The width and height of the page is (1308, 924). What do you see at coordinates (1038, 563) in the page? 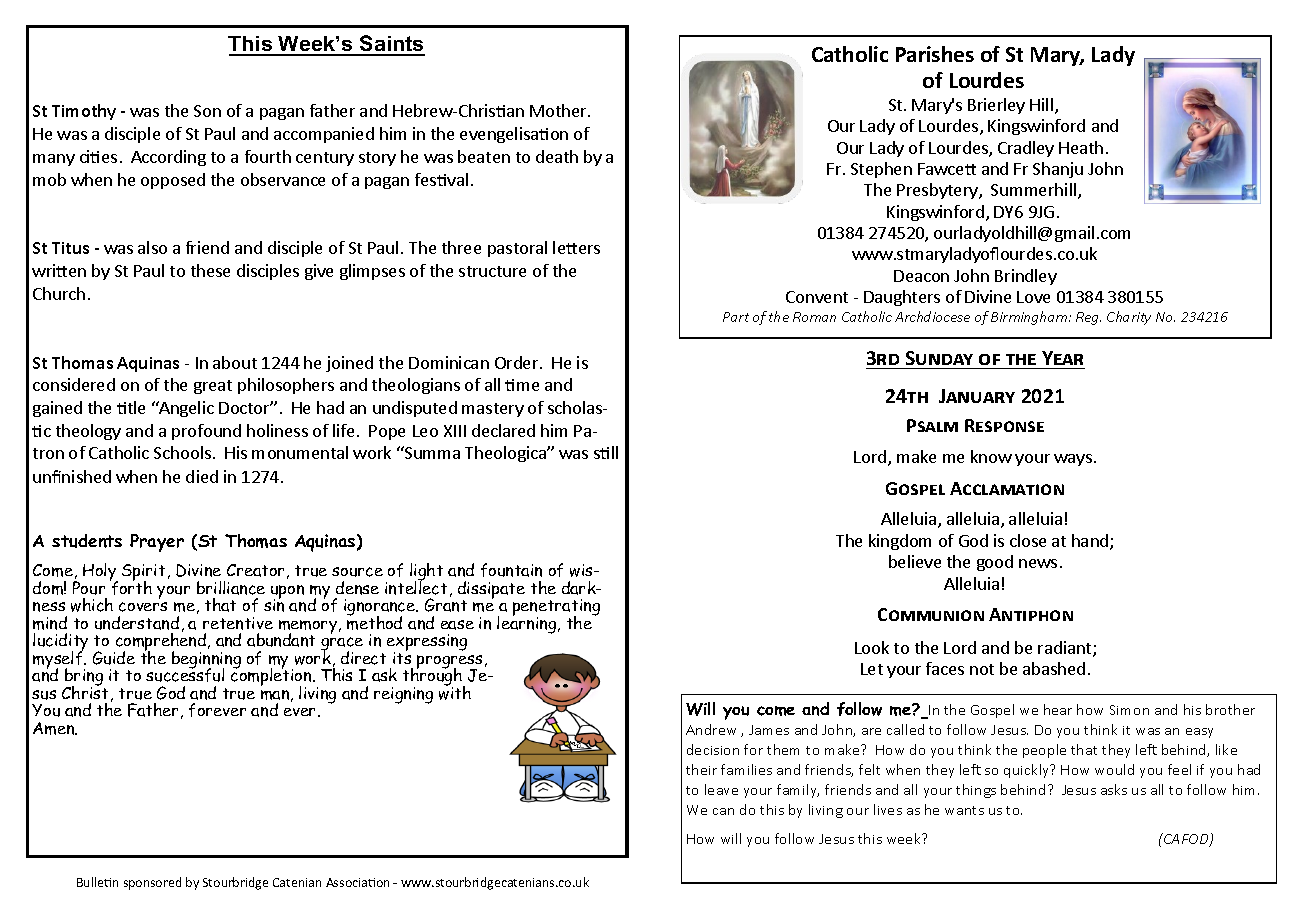
I see `news` at bounding box center [1038, 563].
